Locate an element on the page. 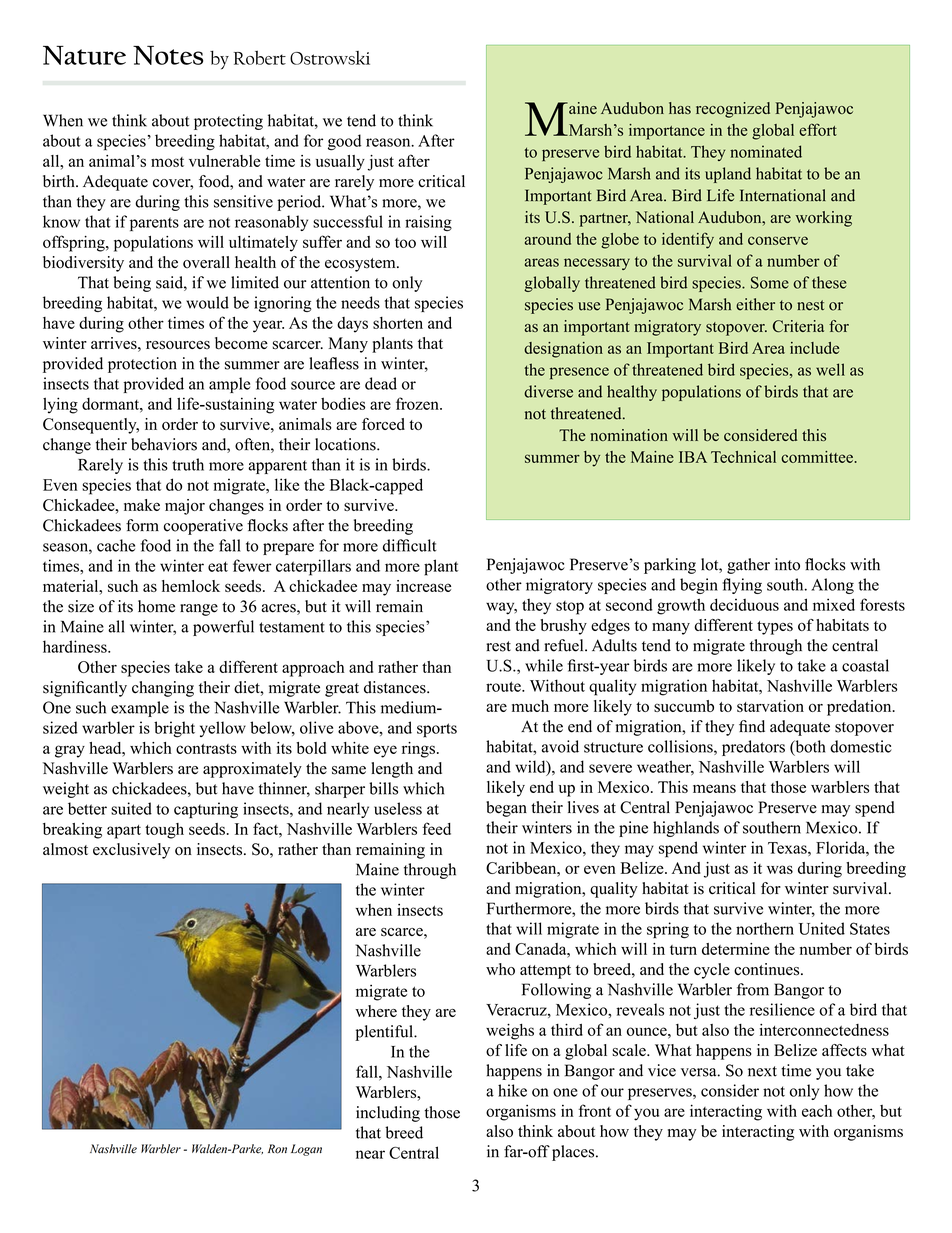 The image size is (952, 1233). recognized is located at coordinates (733, 110).
